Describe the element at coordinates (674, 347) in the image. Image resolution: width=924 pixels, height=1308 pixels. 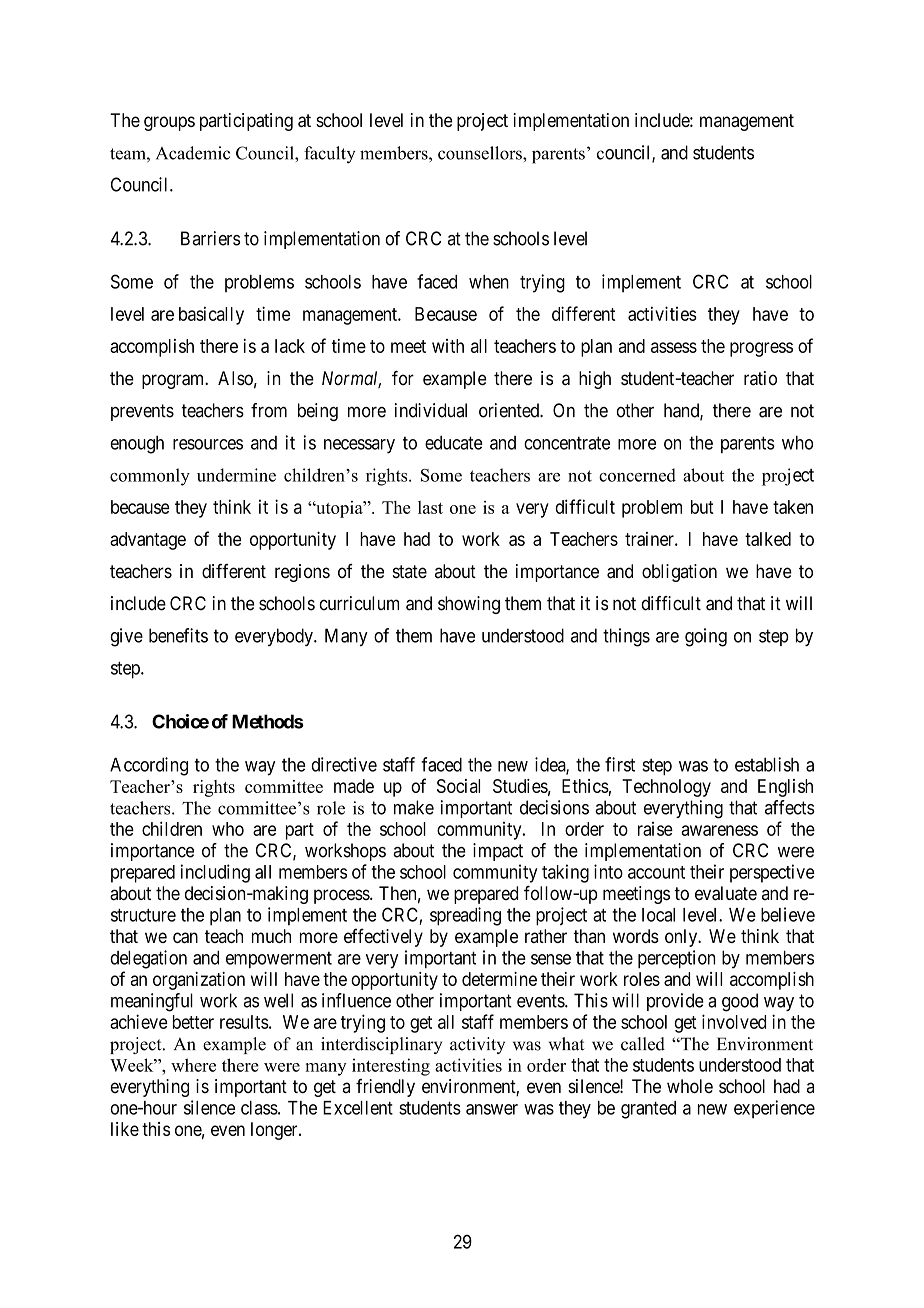
I see `assess` at that location.
